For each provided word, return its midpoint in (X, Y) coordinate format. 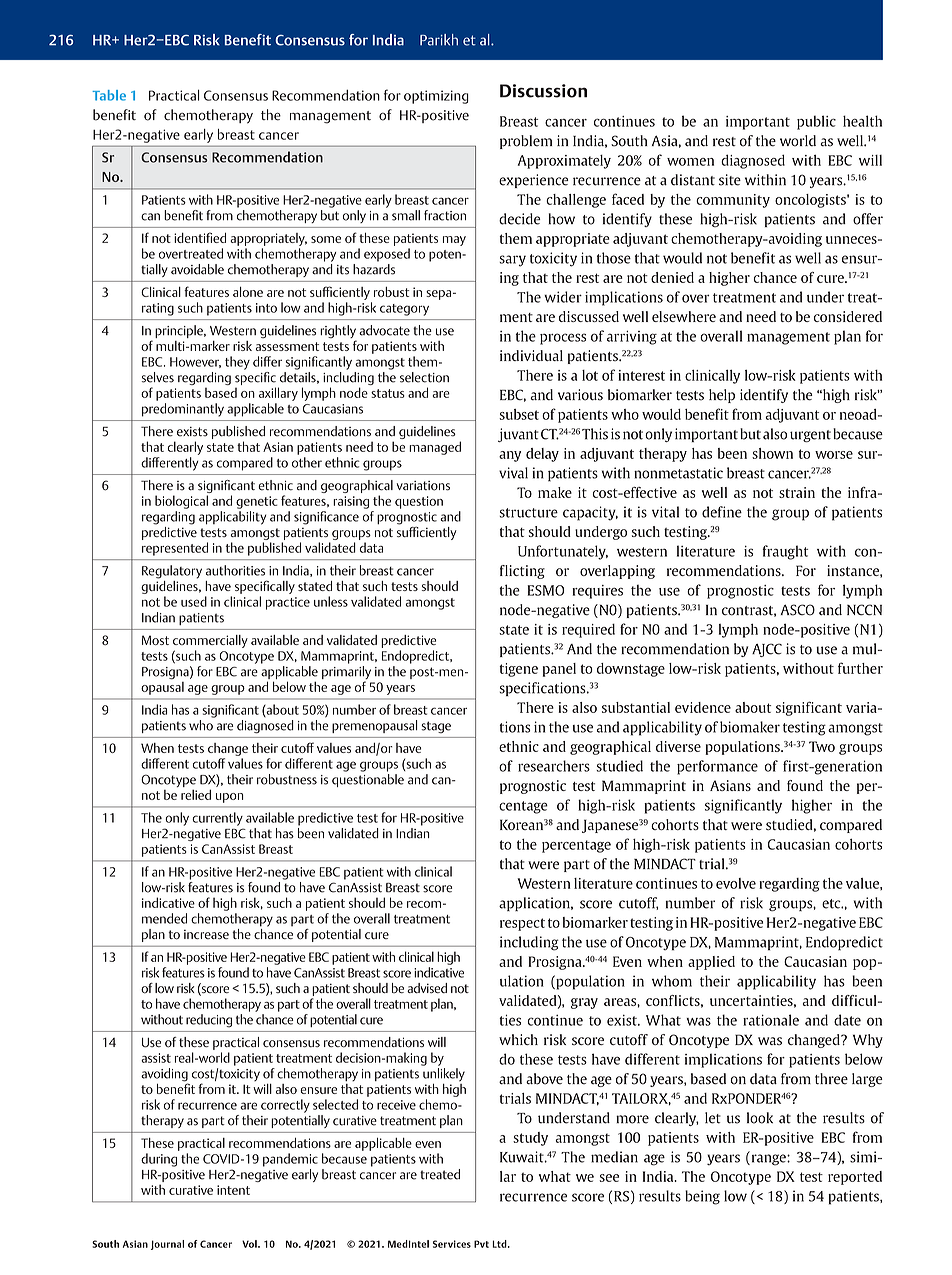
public (816, 122)
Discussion (543, 91)
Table (109, 95)
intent (233, 1190)
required (588, 630)
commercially (210, 641)
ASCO (797, 610)
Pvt (481, 1244)
